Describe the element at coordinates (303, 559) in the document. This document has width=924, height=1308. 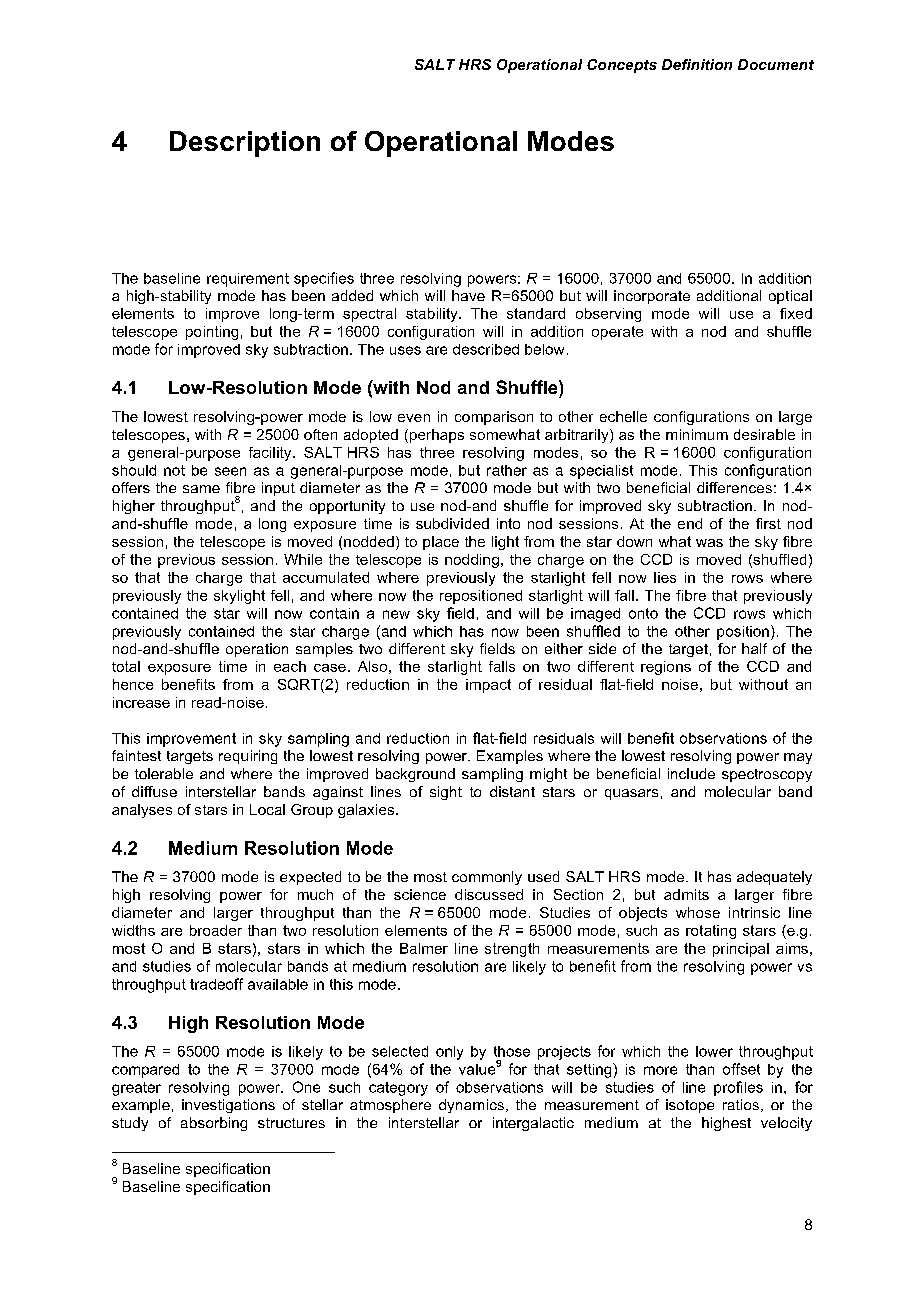
I see `While` at that location.
